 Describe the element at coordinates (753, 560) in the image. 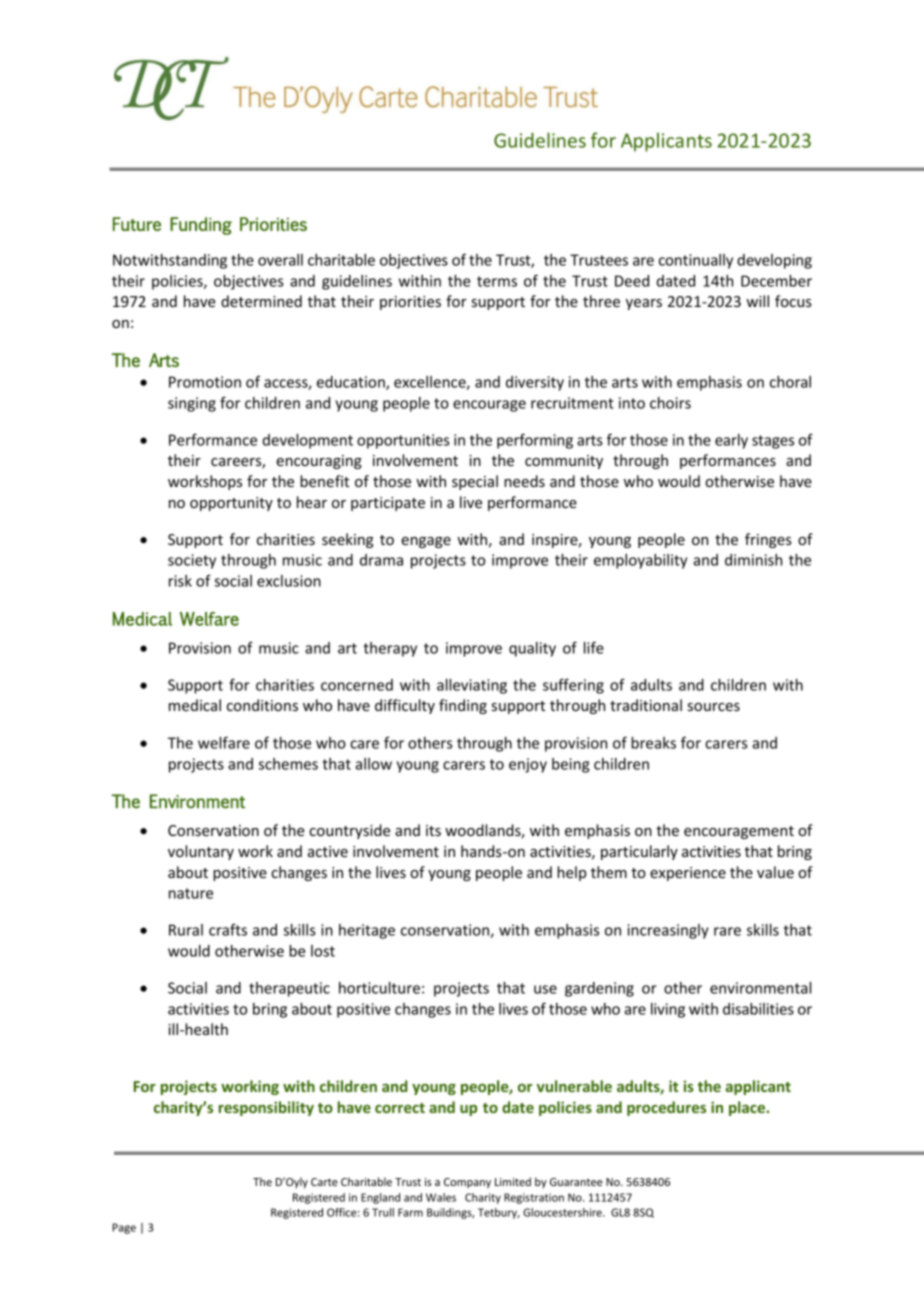

I see `diminish` at that location.
